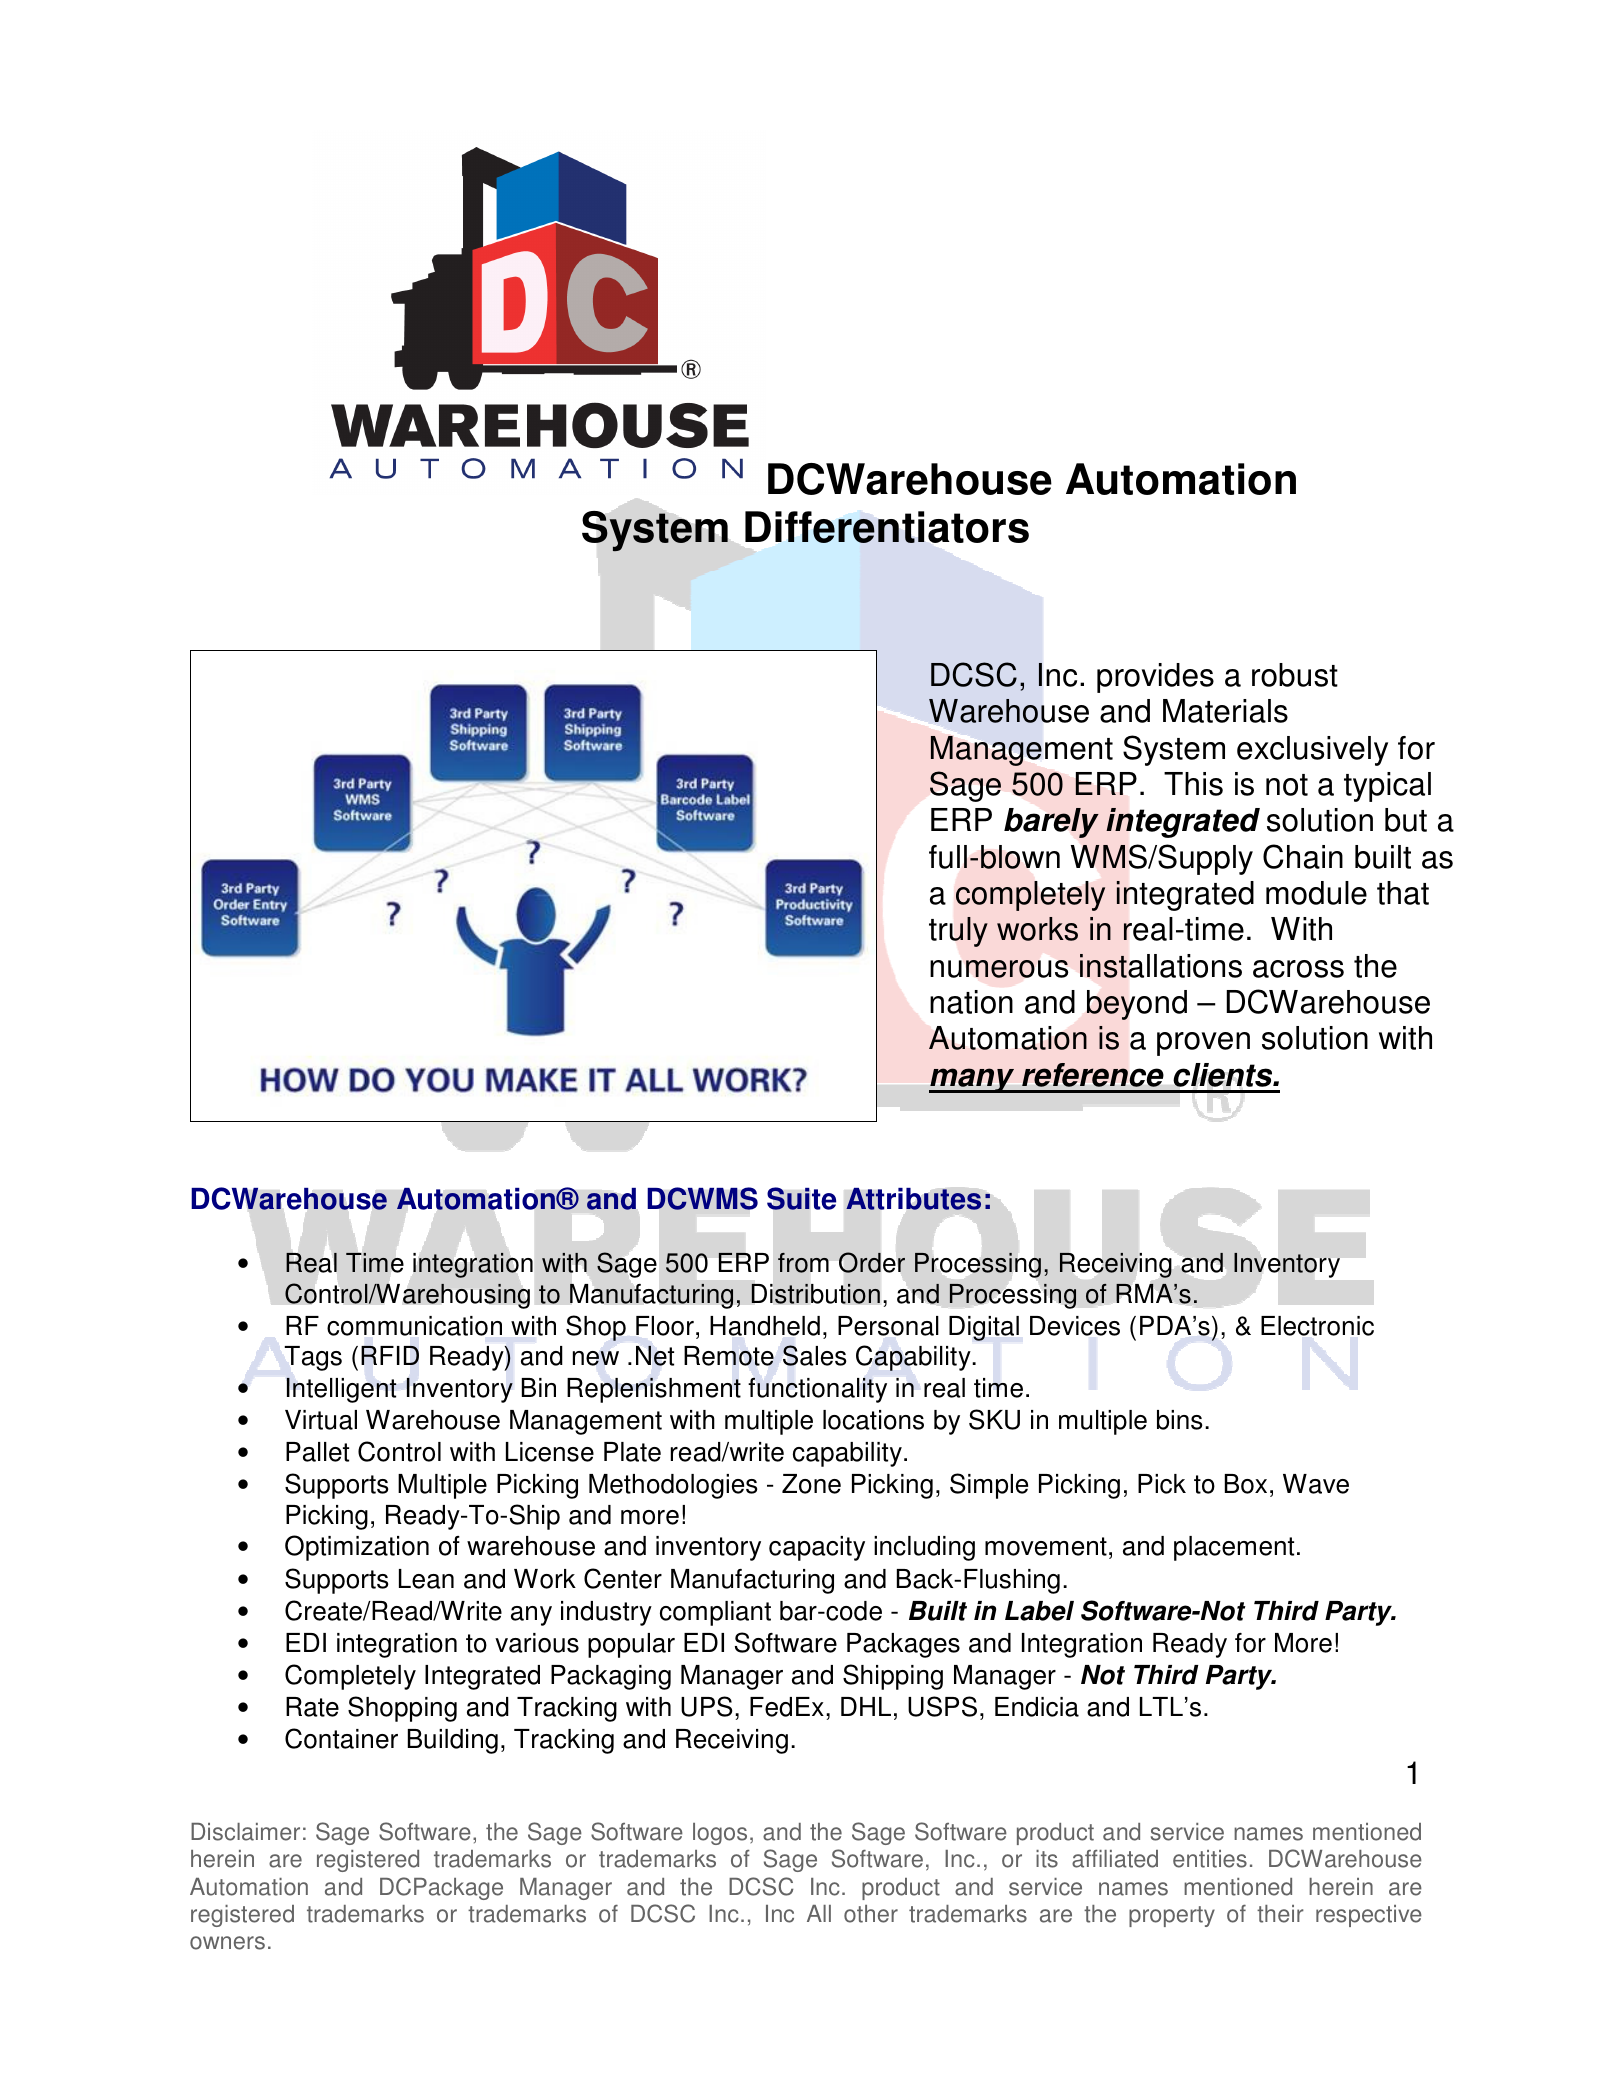 This document has height=2086, width=1612. I want to click on from, so click(803, 1263).
